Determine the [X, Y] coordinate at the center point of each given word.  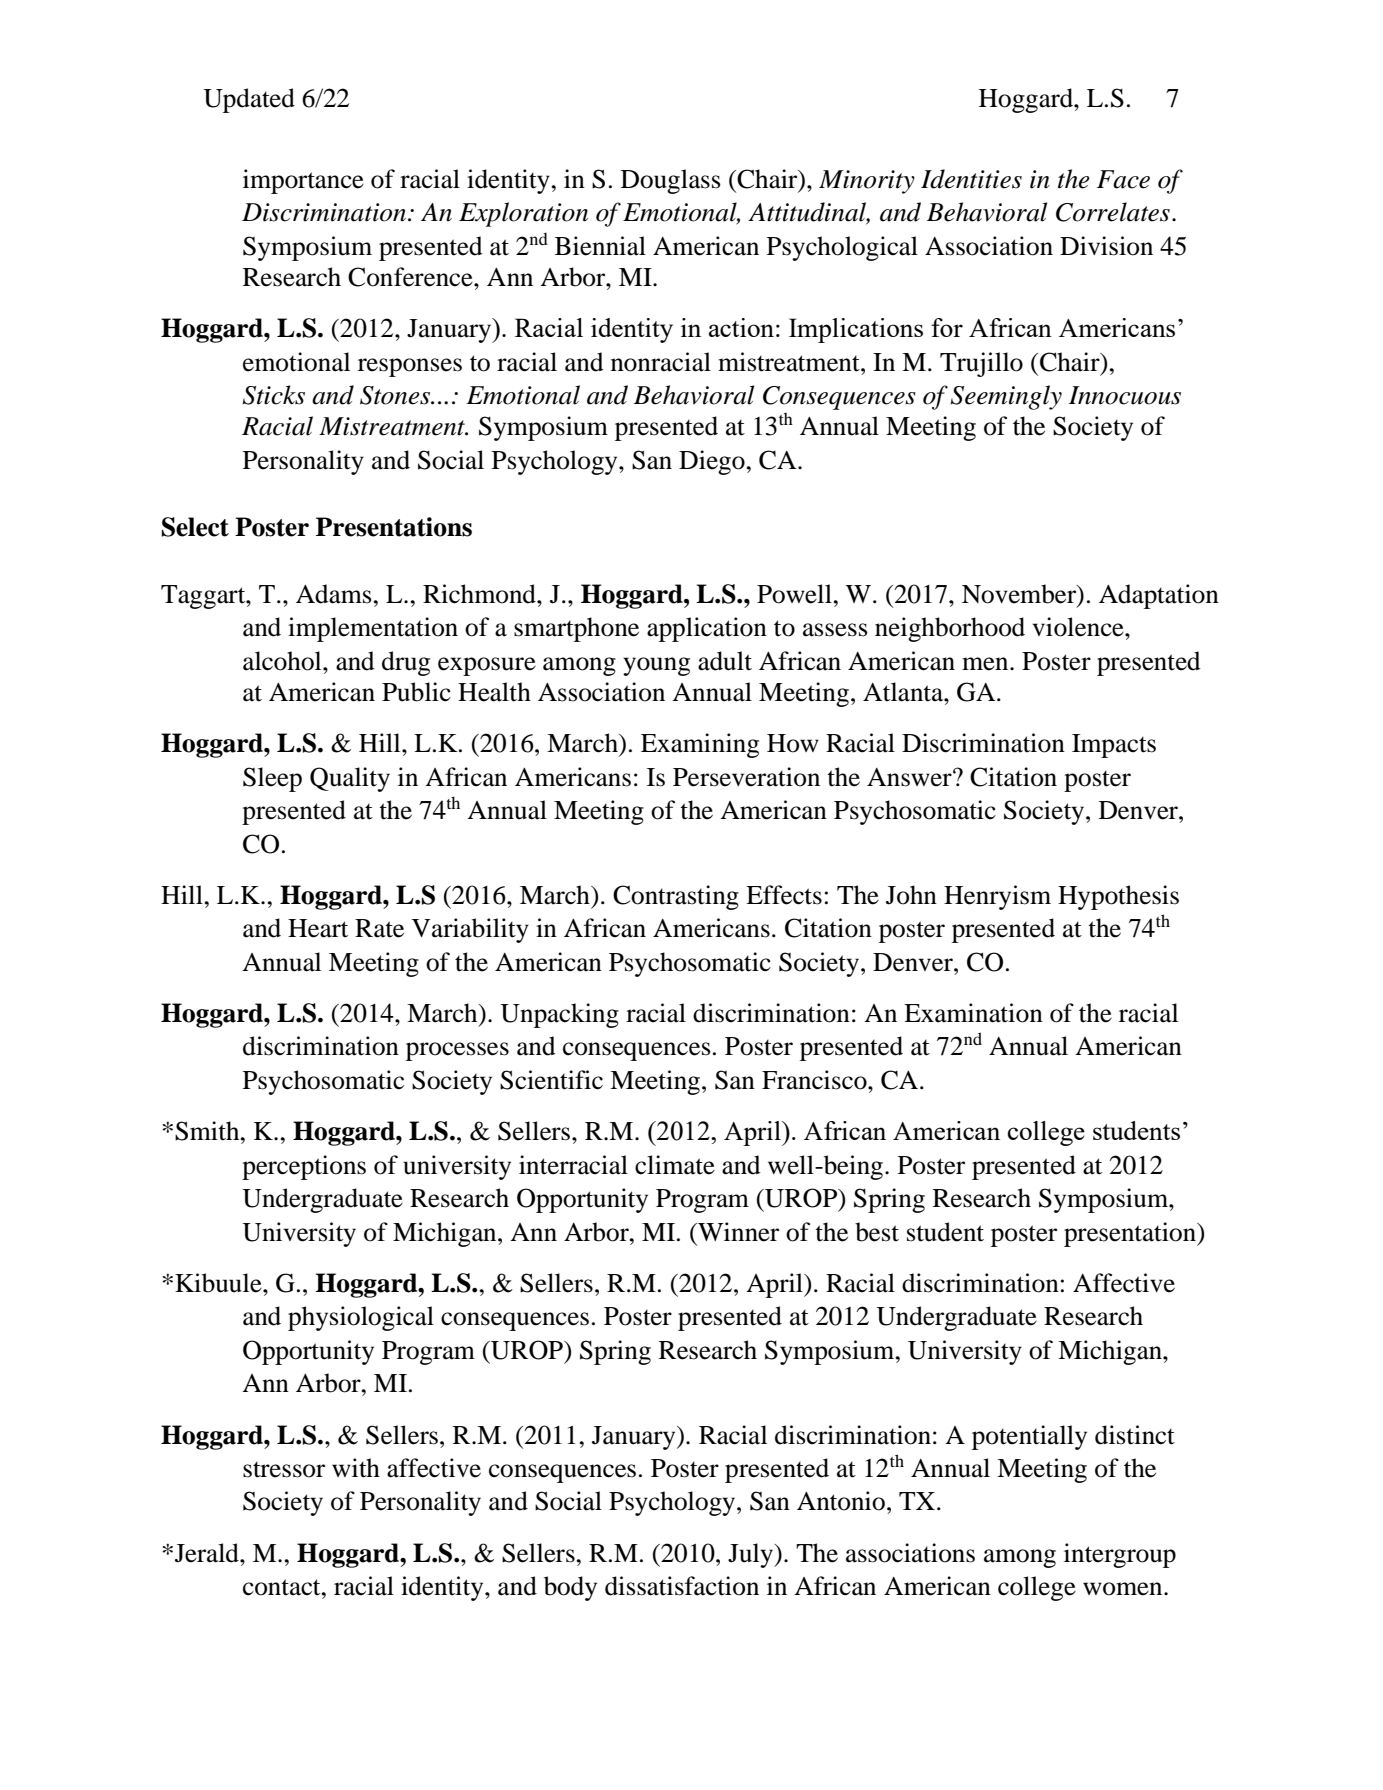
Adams [335, 594]
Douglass [671, 181]
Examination [973, 1013]
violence [1079, 627]
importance [303, 181]
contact [283, 1587]
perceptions [304, 1167]
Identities [971, 179]
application [707, 629]
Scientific [551, 1080]
